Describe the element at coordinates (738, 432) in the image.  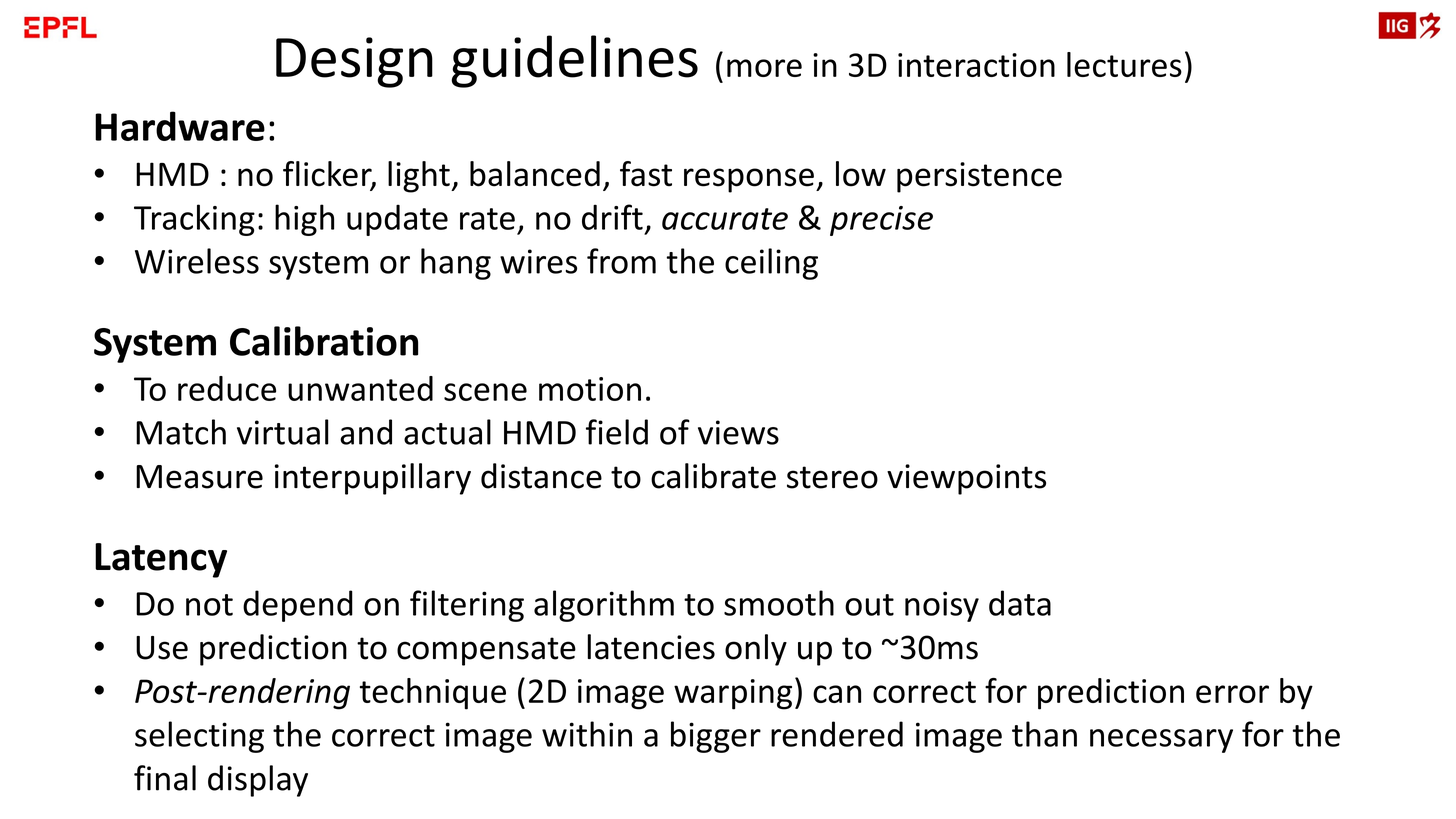
I see `views` at that location.
